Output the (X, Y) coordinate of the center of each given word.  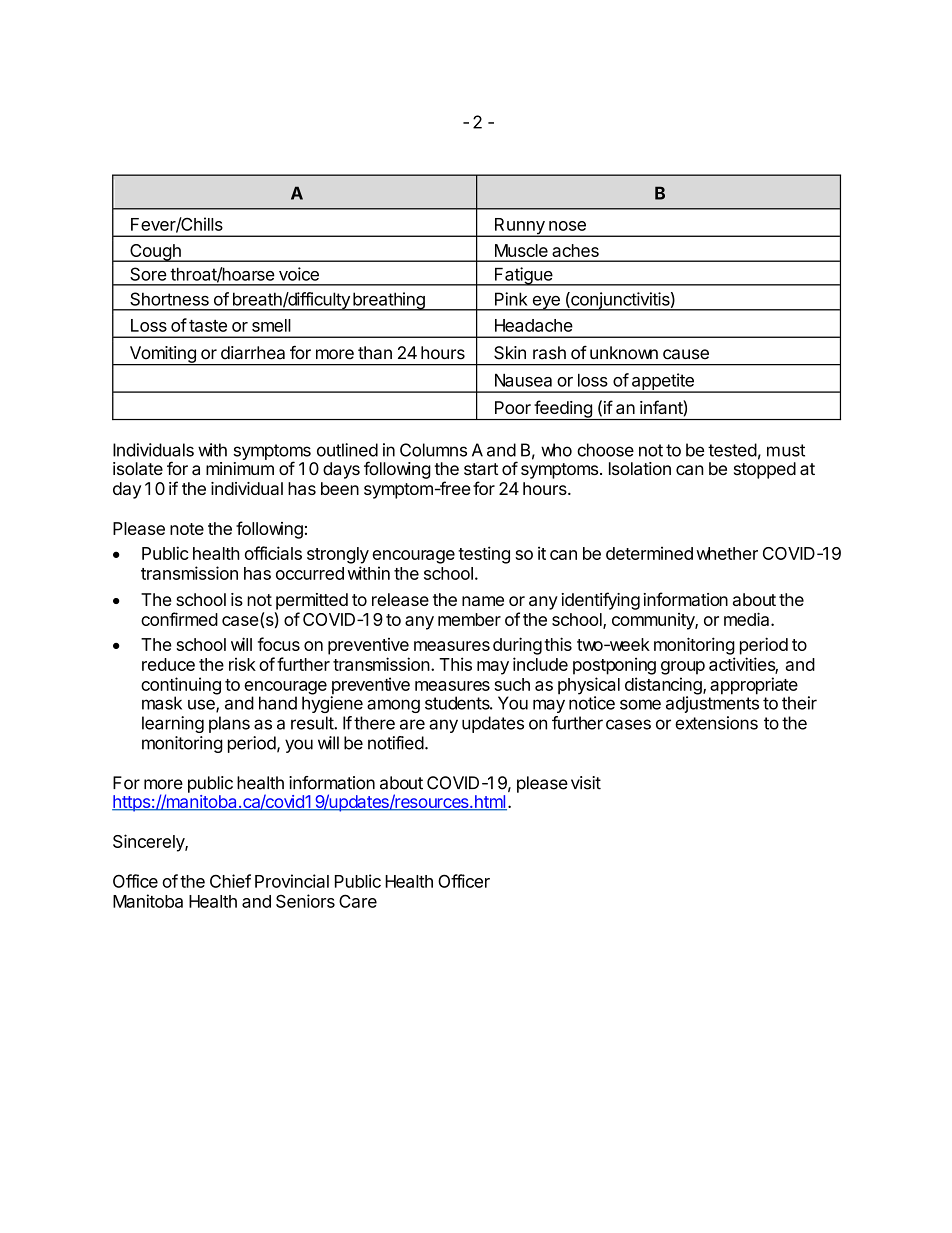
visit (586, 783)
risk (242, 664)
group (683, 668)
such (512, 684)
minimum (240, 468)
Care (358, 901)
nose (567, 226)
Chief (230, 881)
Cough (155, 253)
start (481, 469)
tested (732, 450)
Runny (519, 227)
